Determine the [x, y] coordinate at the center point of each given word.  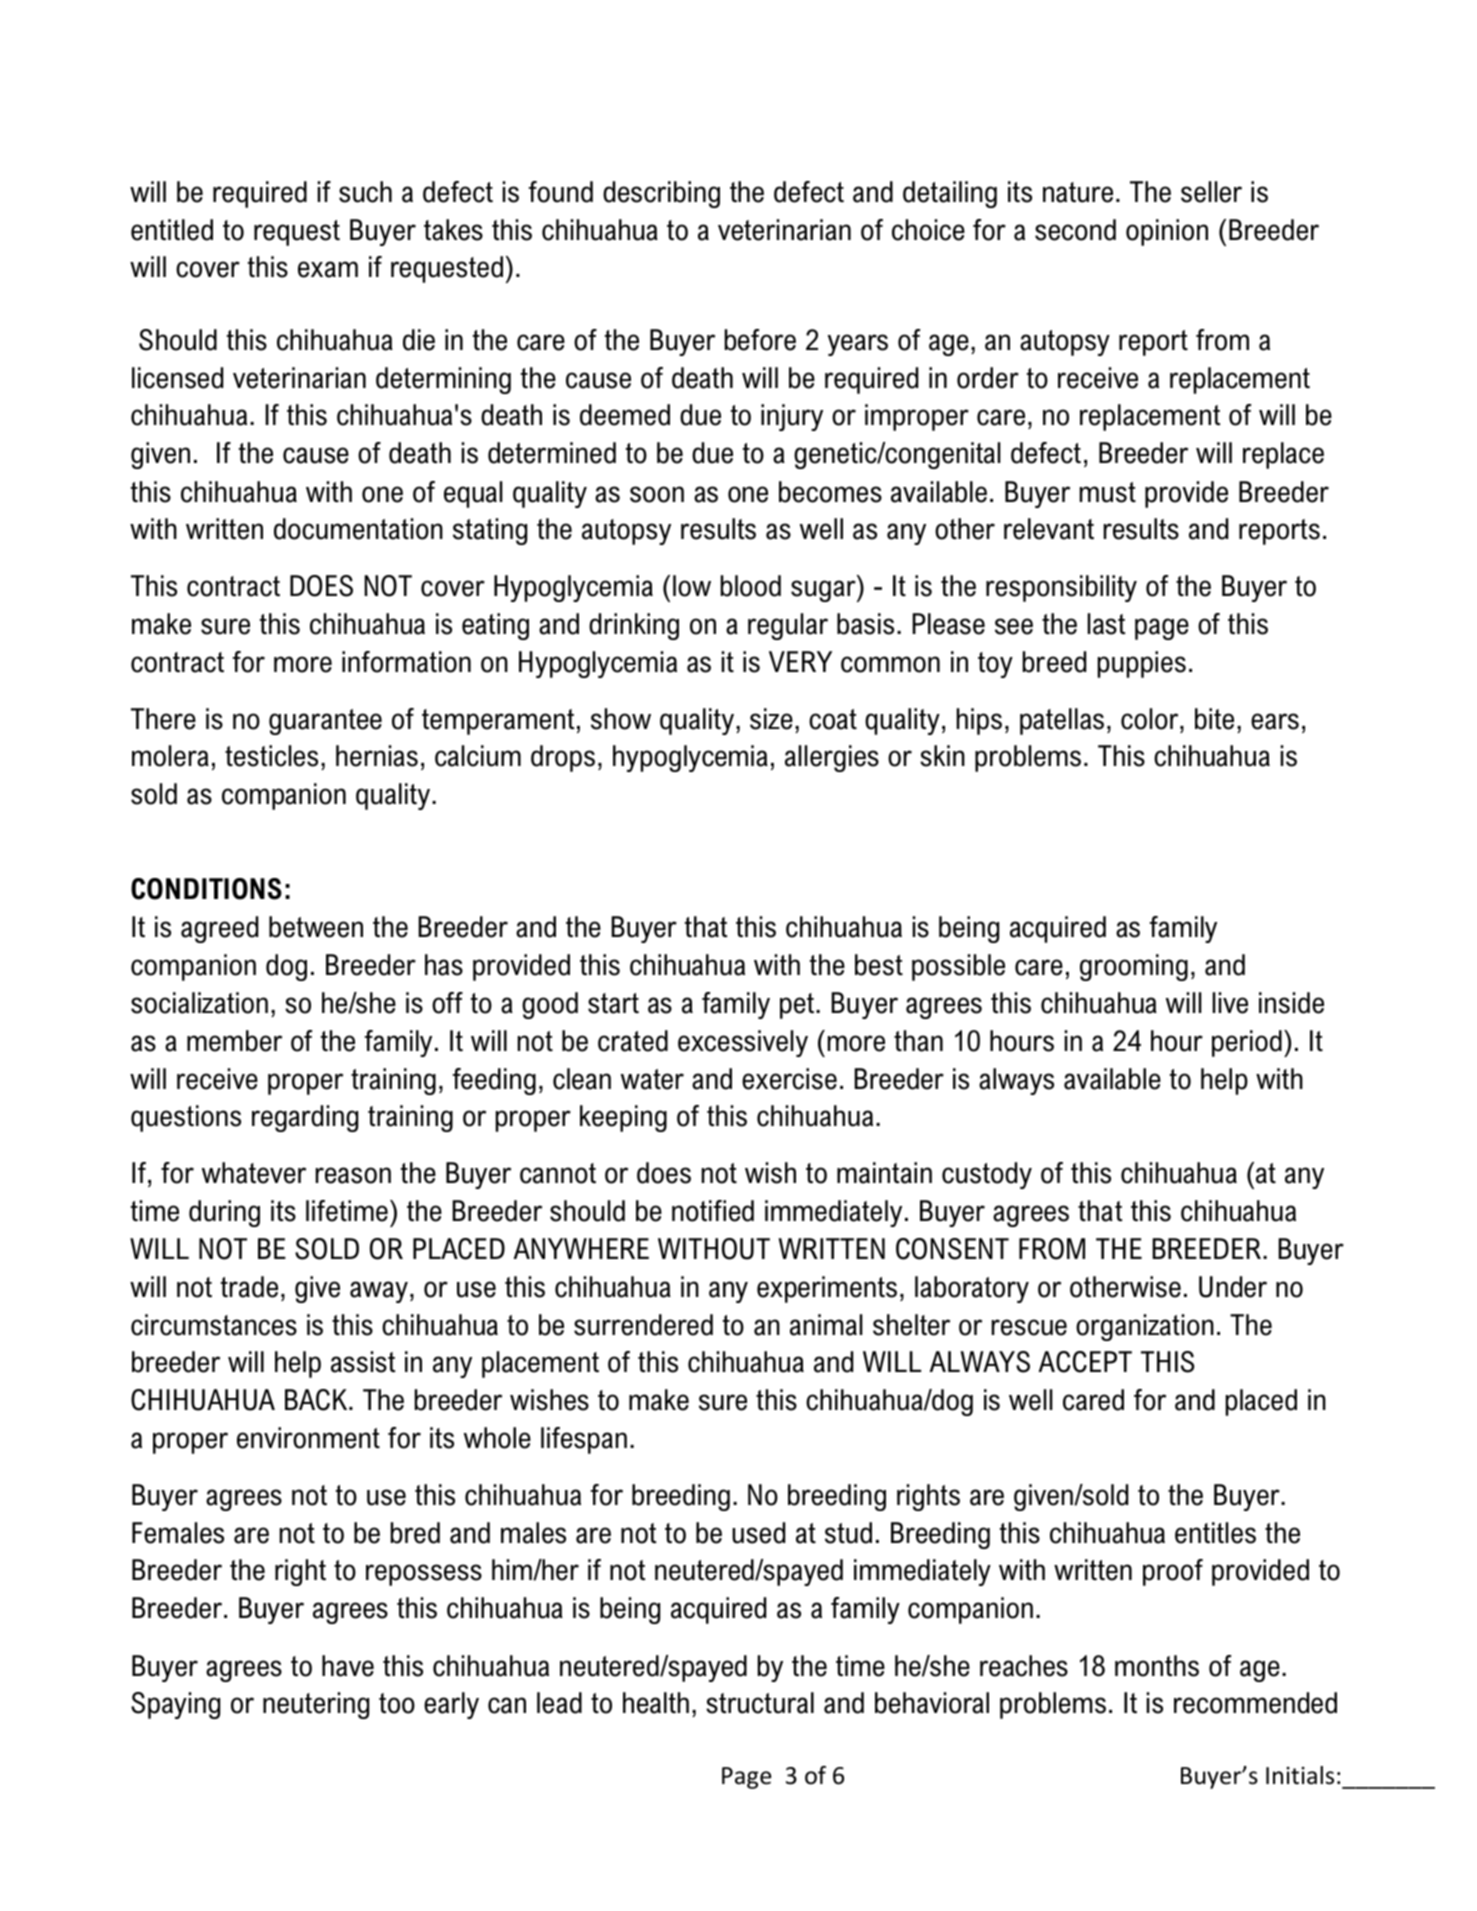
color [1151, 719]
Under [1233, 1287]
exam [328, 269]
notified [713, 1211]
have [348, 1666]
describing [661, 194]
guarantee [325, 722]
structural [760, 1703]
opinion [1167, 232]
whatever [254, 1173]
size [771, 719]
